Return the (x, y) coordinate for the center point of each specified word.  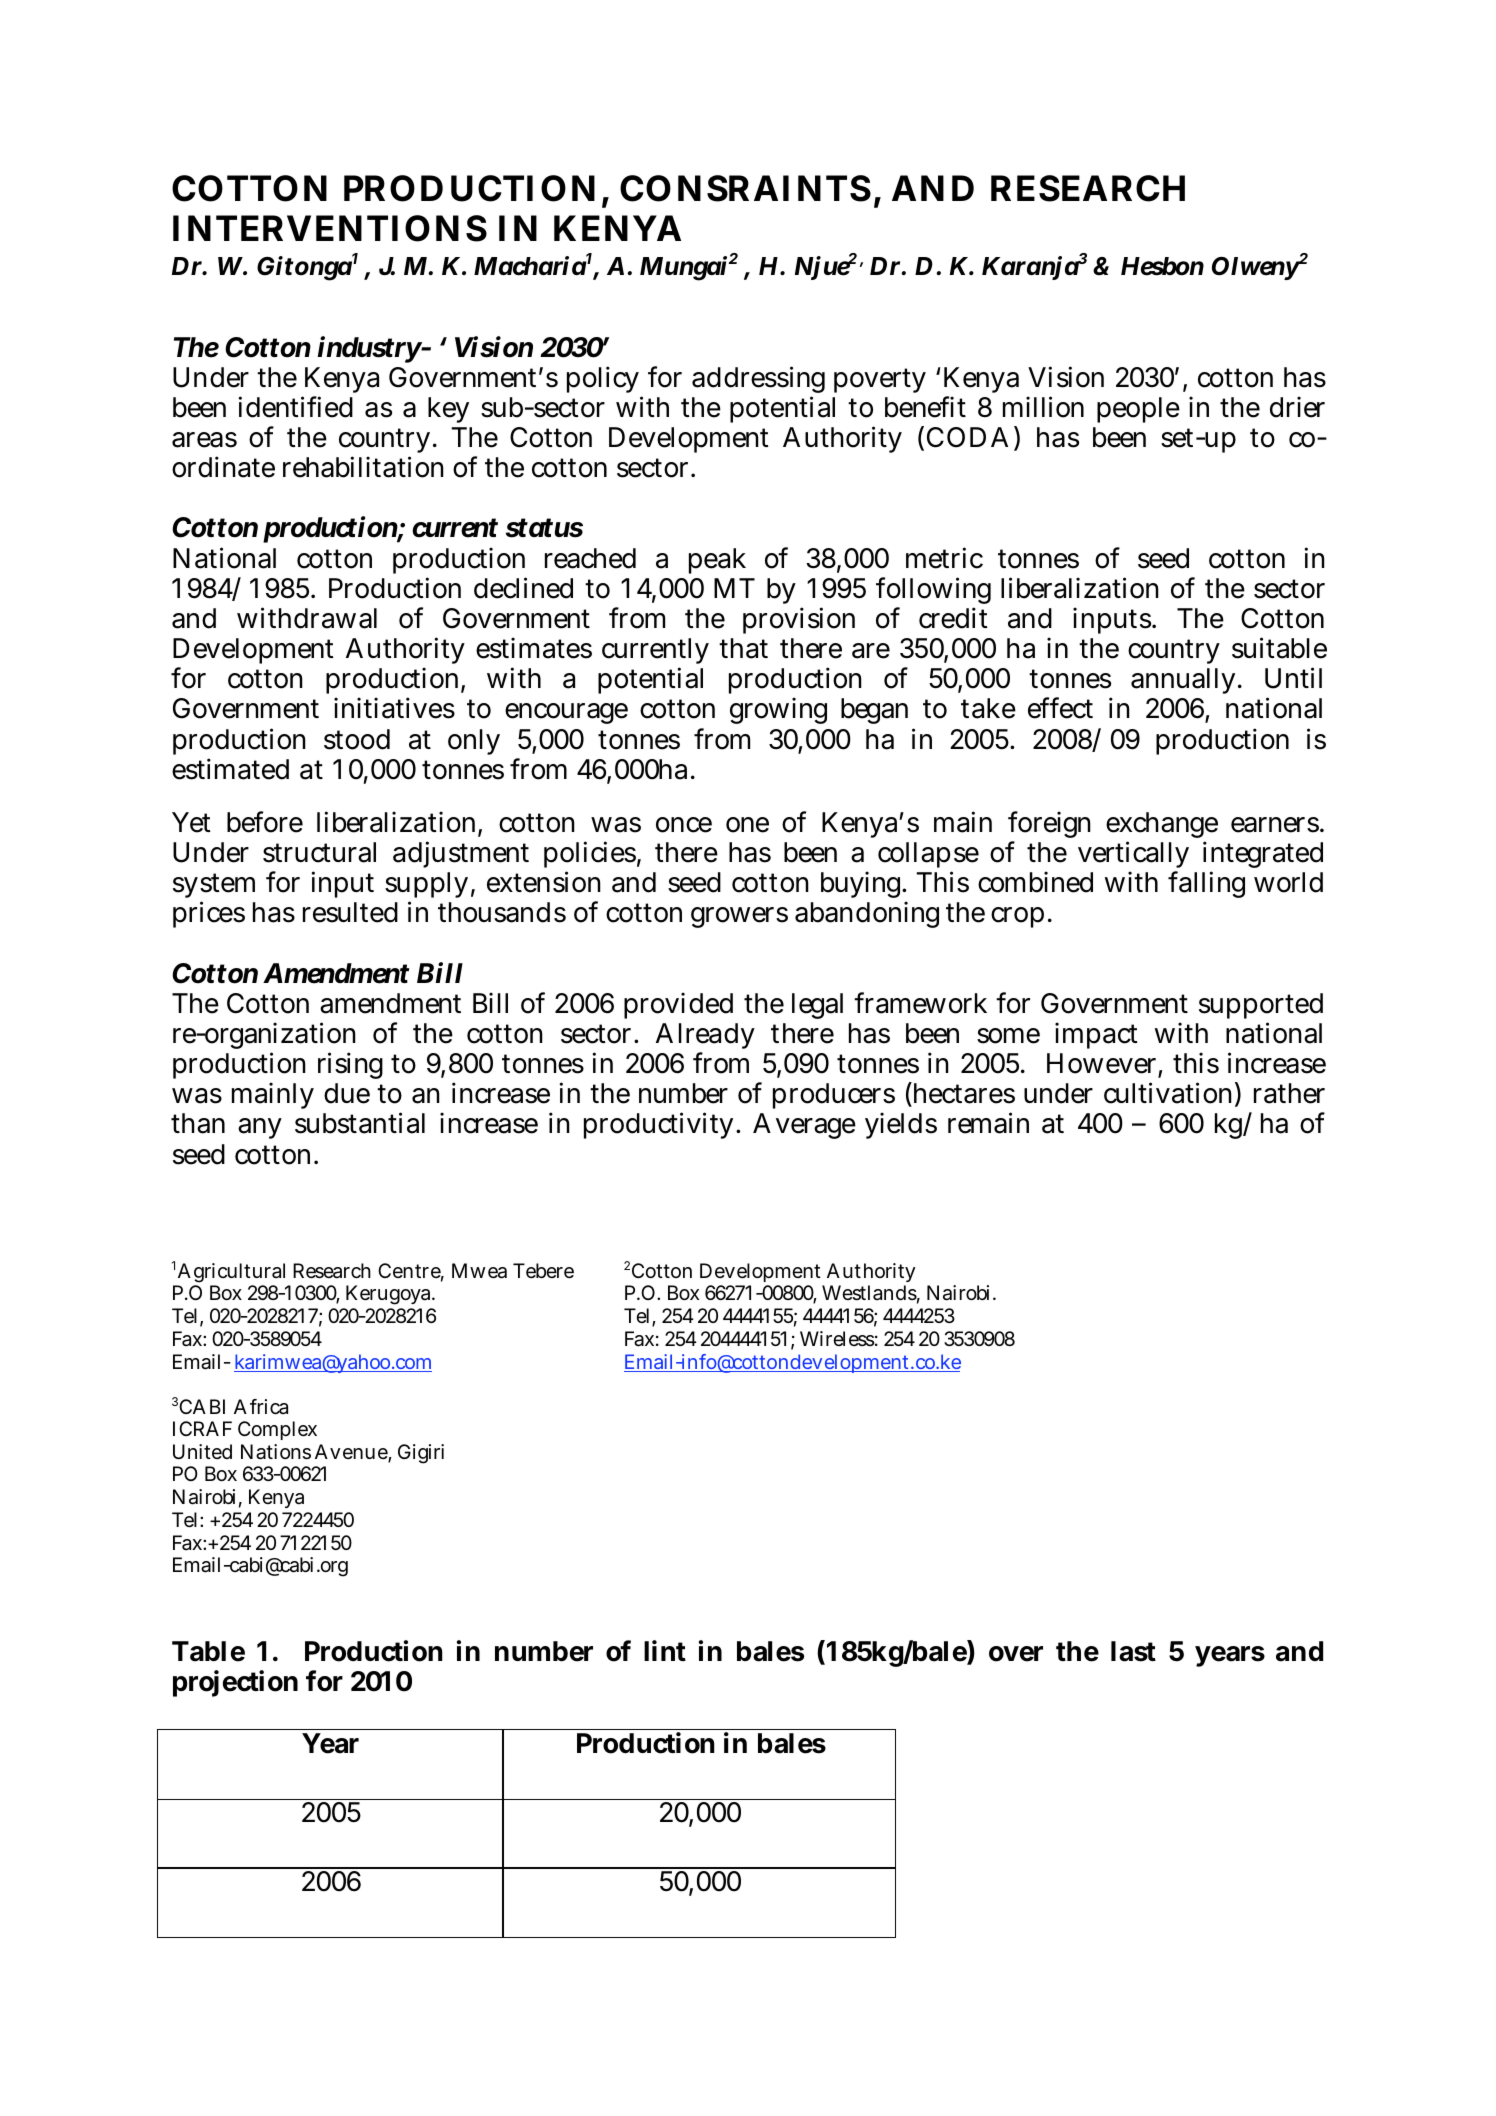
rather (1289, 1093)
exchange (1162, 827)
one (747, 825)
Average (804, 1126)
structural (319, 852)
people (1138, 410)
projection (235, 1683)
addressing (758, 381)
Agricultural (232, 1274)
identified (295, 407)
